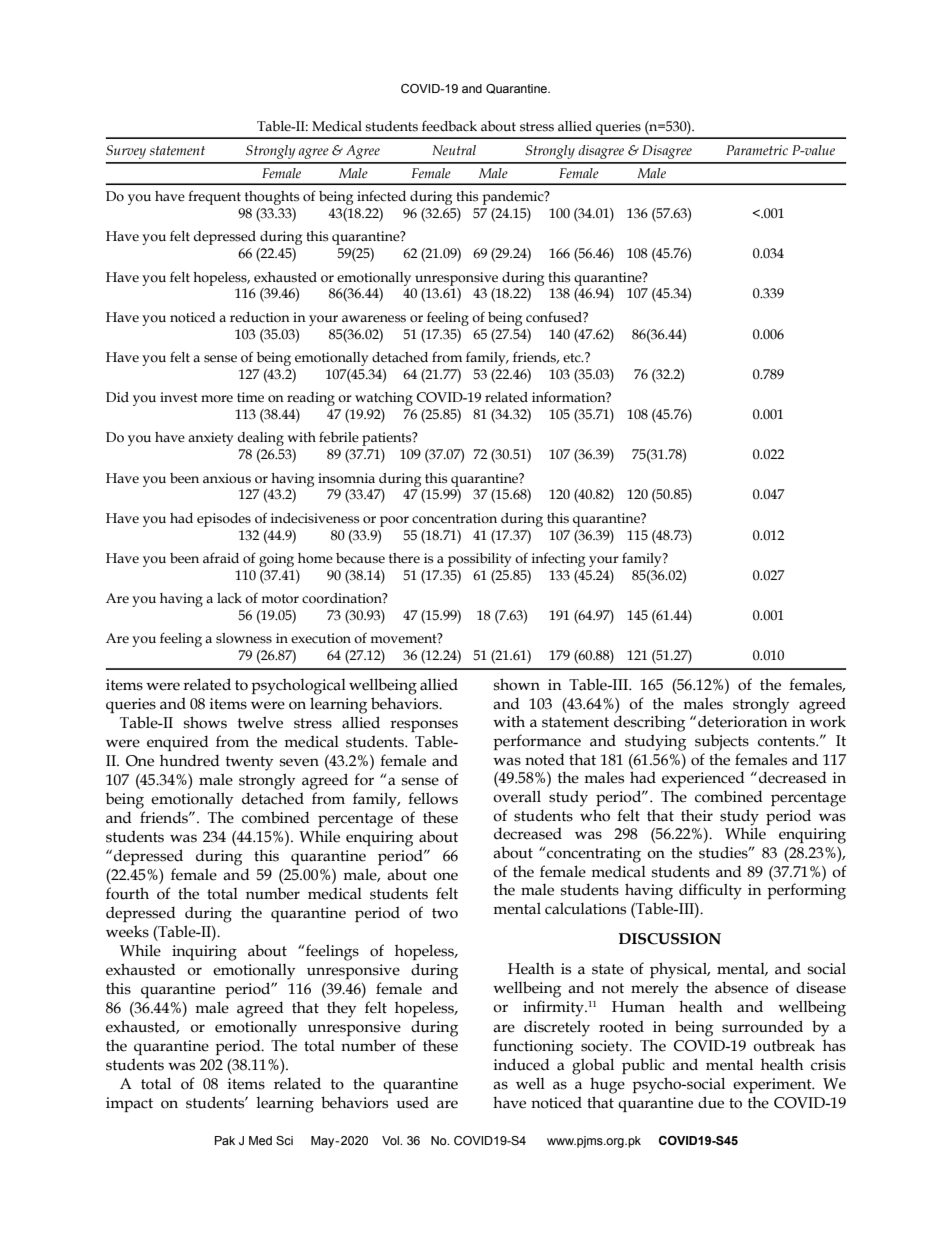 This document has height=1233, width=952. I want to click on experienced, so click(703, 779).
